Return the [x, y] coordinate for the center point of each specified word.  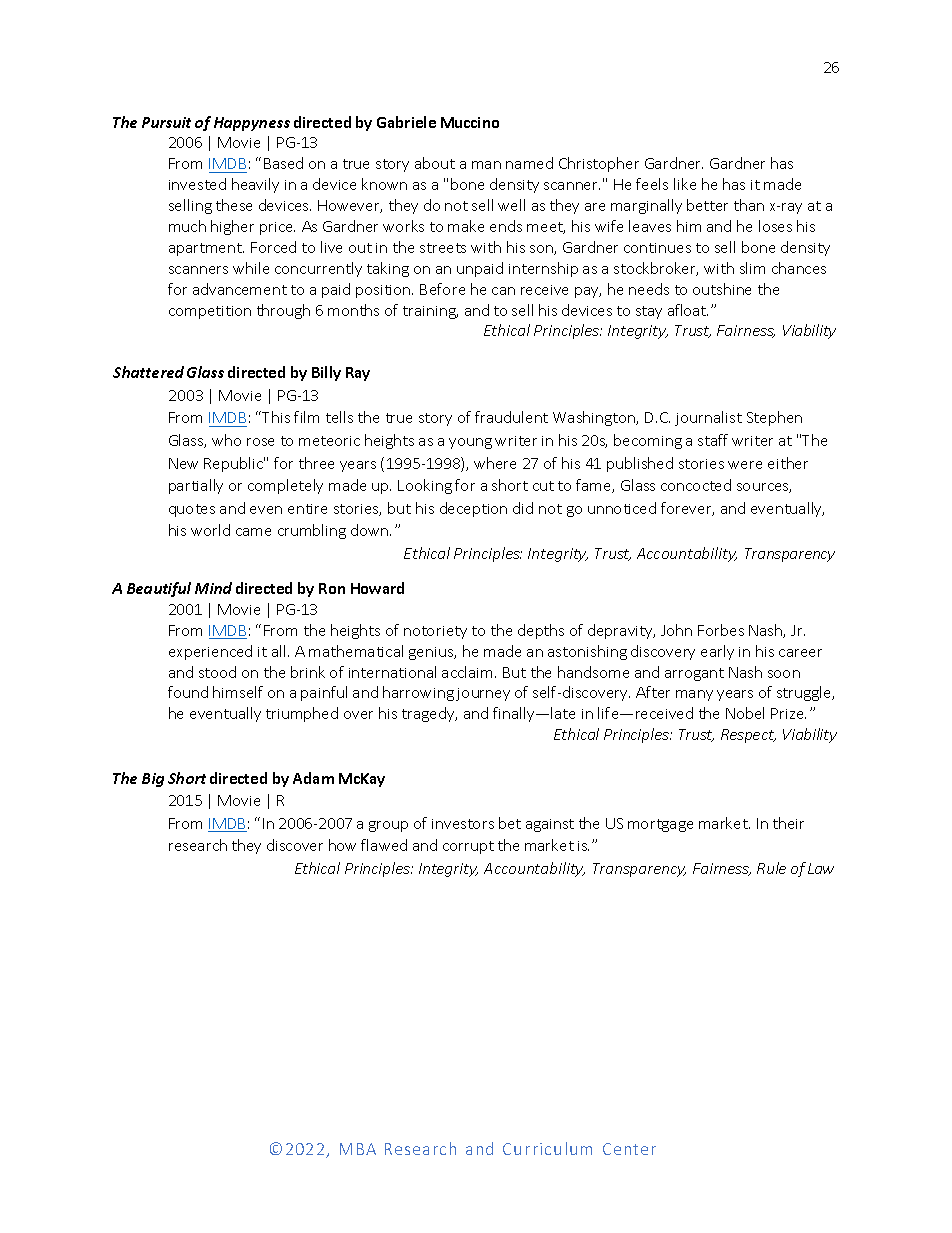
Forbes [721, 630]
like [685, 184]
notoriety [435, 632]
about [435, 163]
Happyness [252, 124]
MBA [358, 1149]
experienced [210, 652]
